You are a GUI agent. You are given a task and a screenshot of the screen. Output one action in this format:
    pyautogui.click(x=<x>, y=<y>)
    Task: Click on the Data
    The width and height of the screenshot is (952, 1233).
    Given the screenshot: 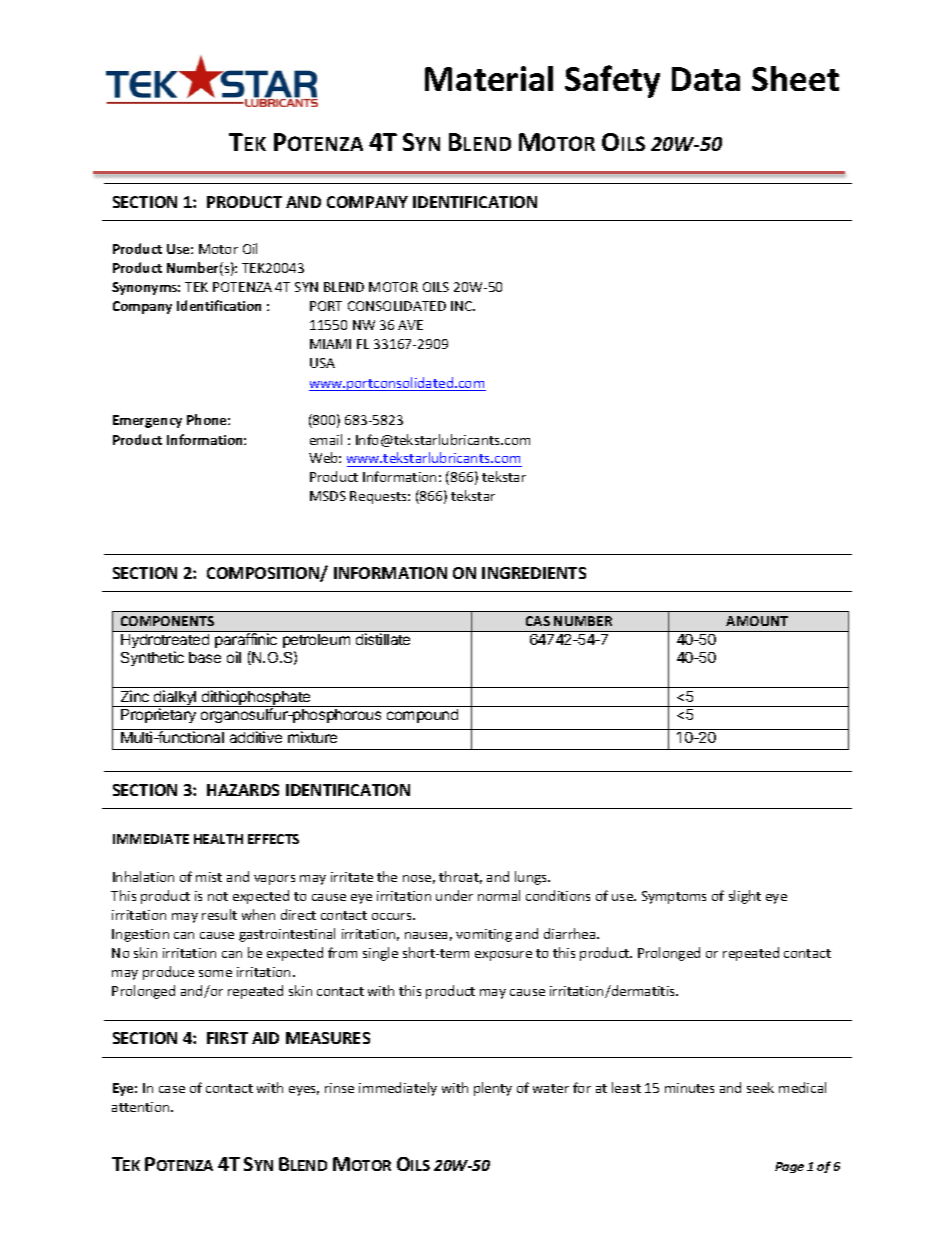 What is the action you would take?
    pyautogui.click(x=706, y=79)
